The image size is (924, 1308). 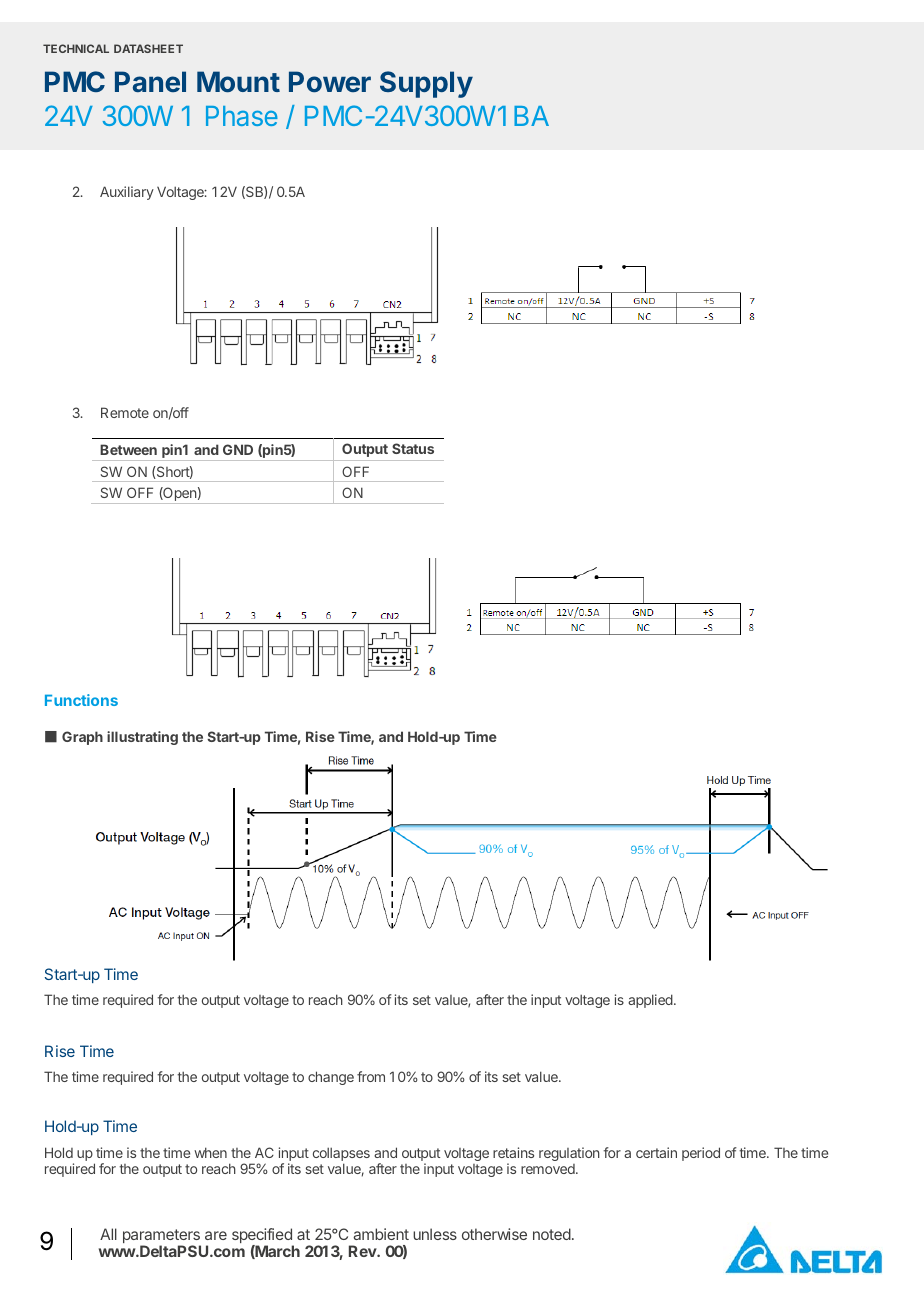 I want to click on from, so click(x=371, y=1076).
